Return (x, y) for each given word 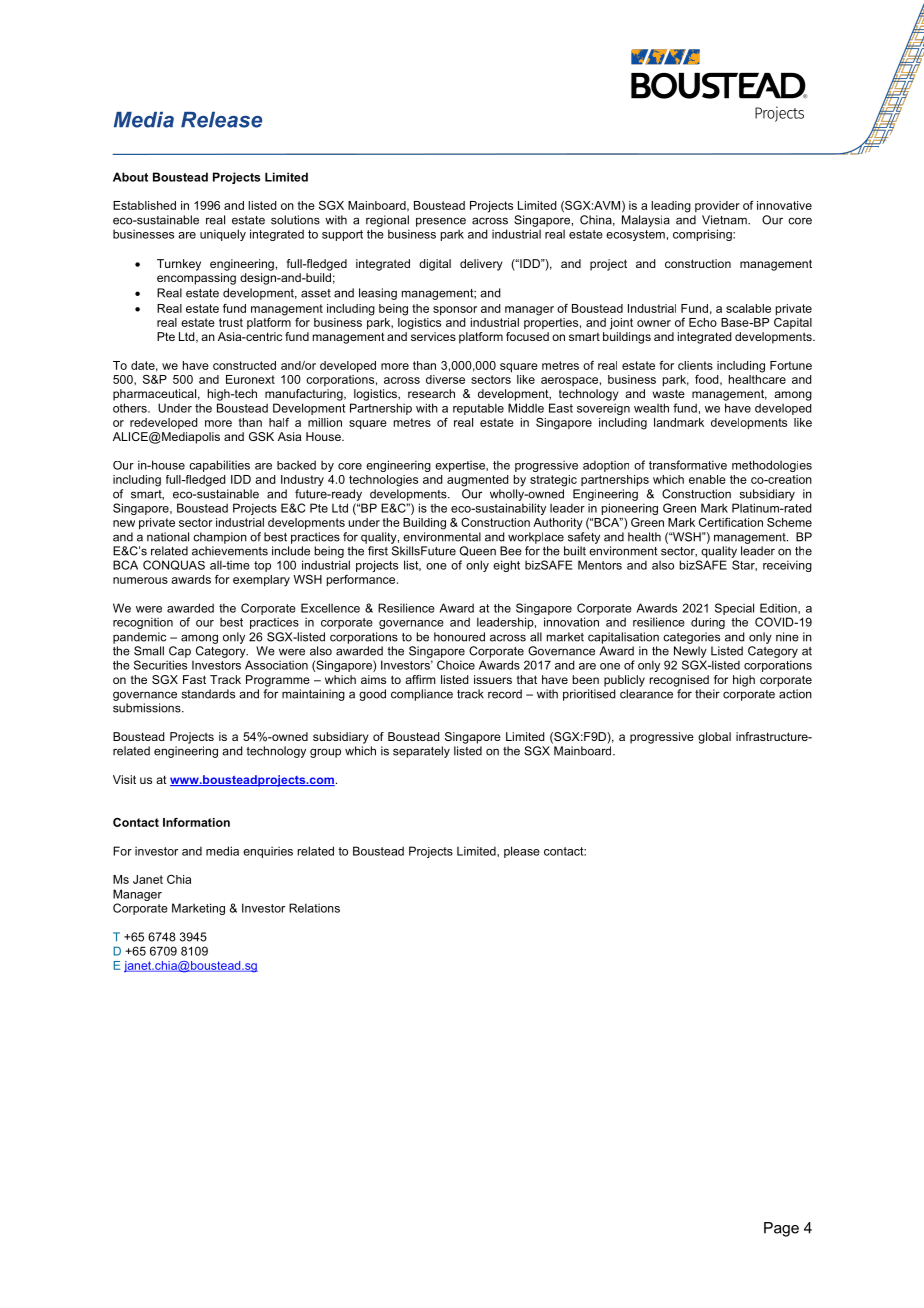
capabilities (219, 466)
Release (221, 120)
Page (781, 1229)
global (714, 738)
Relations (314, 908)
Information (196, 822)
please (522, 852)
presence (441, 222)
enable (707, 479)
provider (717, 206)
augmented (478, 481)
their (707, 694)
